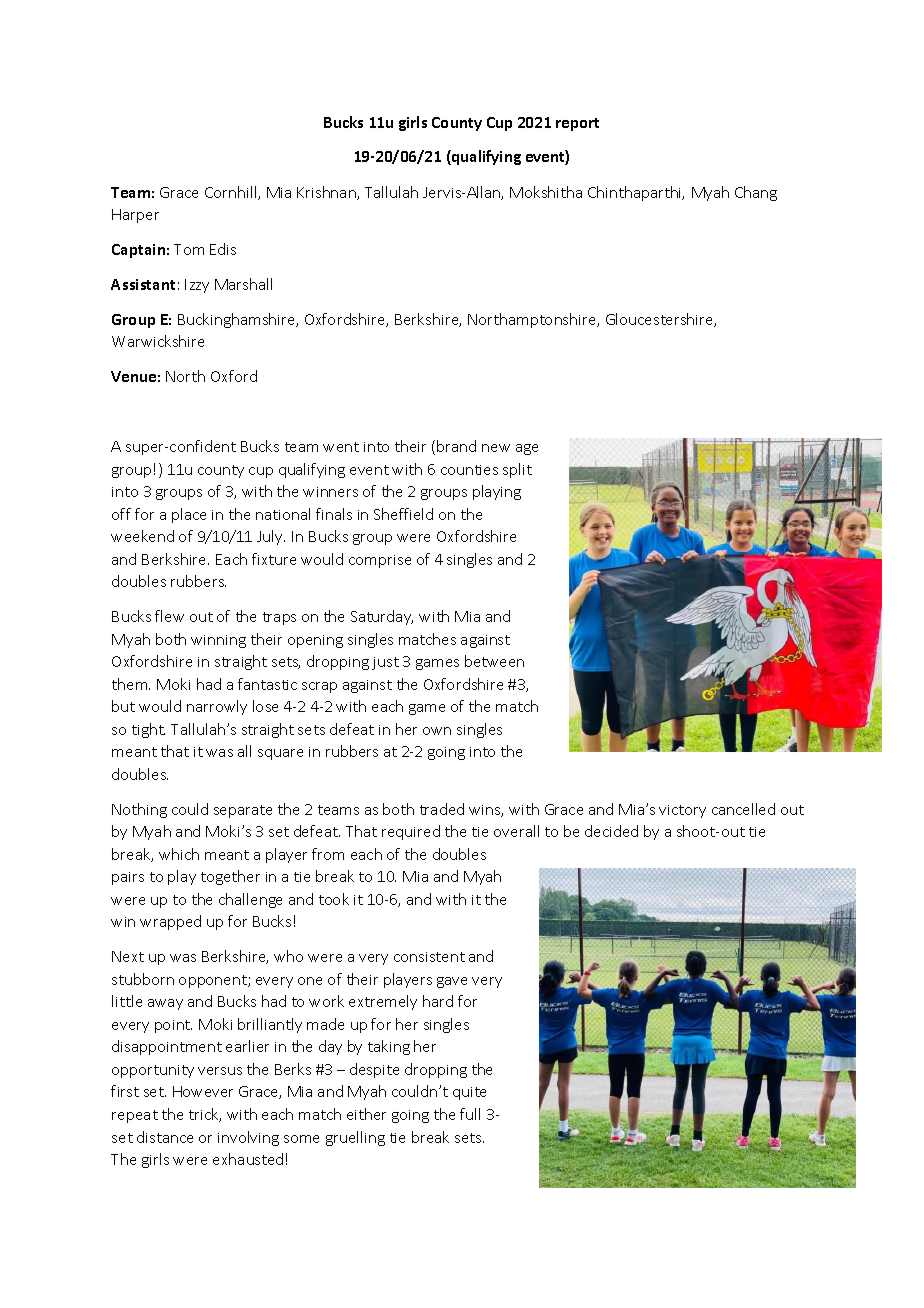  Describe the element at coordinates (494, 661) in the document. I see `between` at that location.
